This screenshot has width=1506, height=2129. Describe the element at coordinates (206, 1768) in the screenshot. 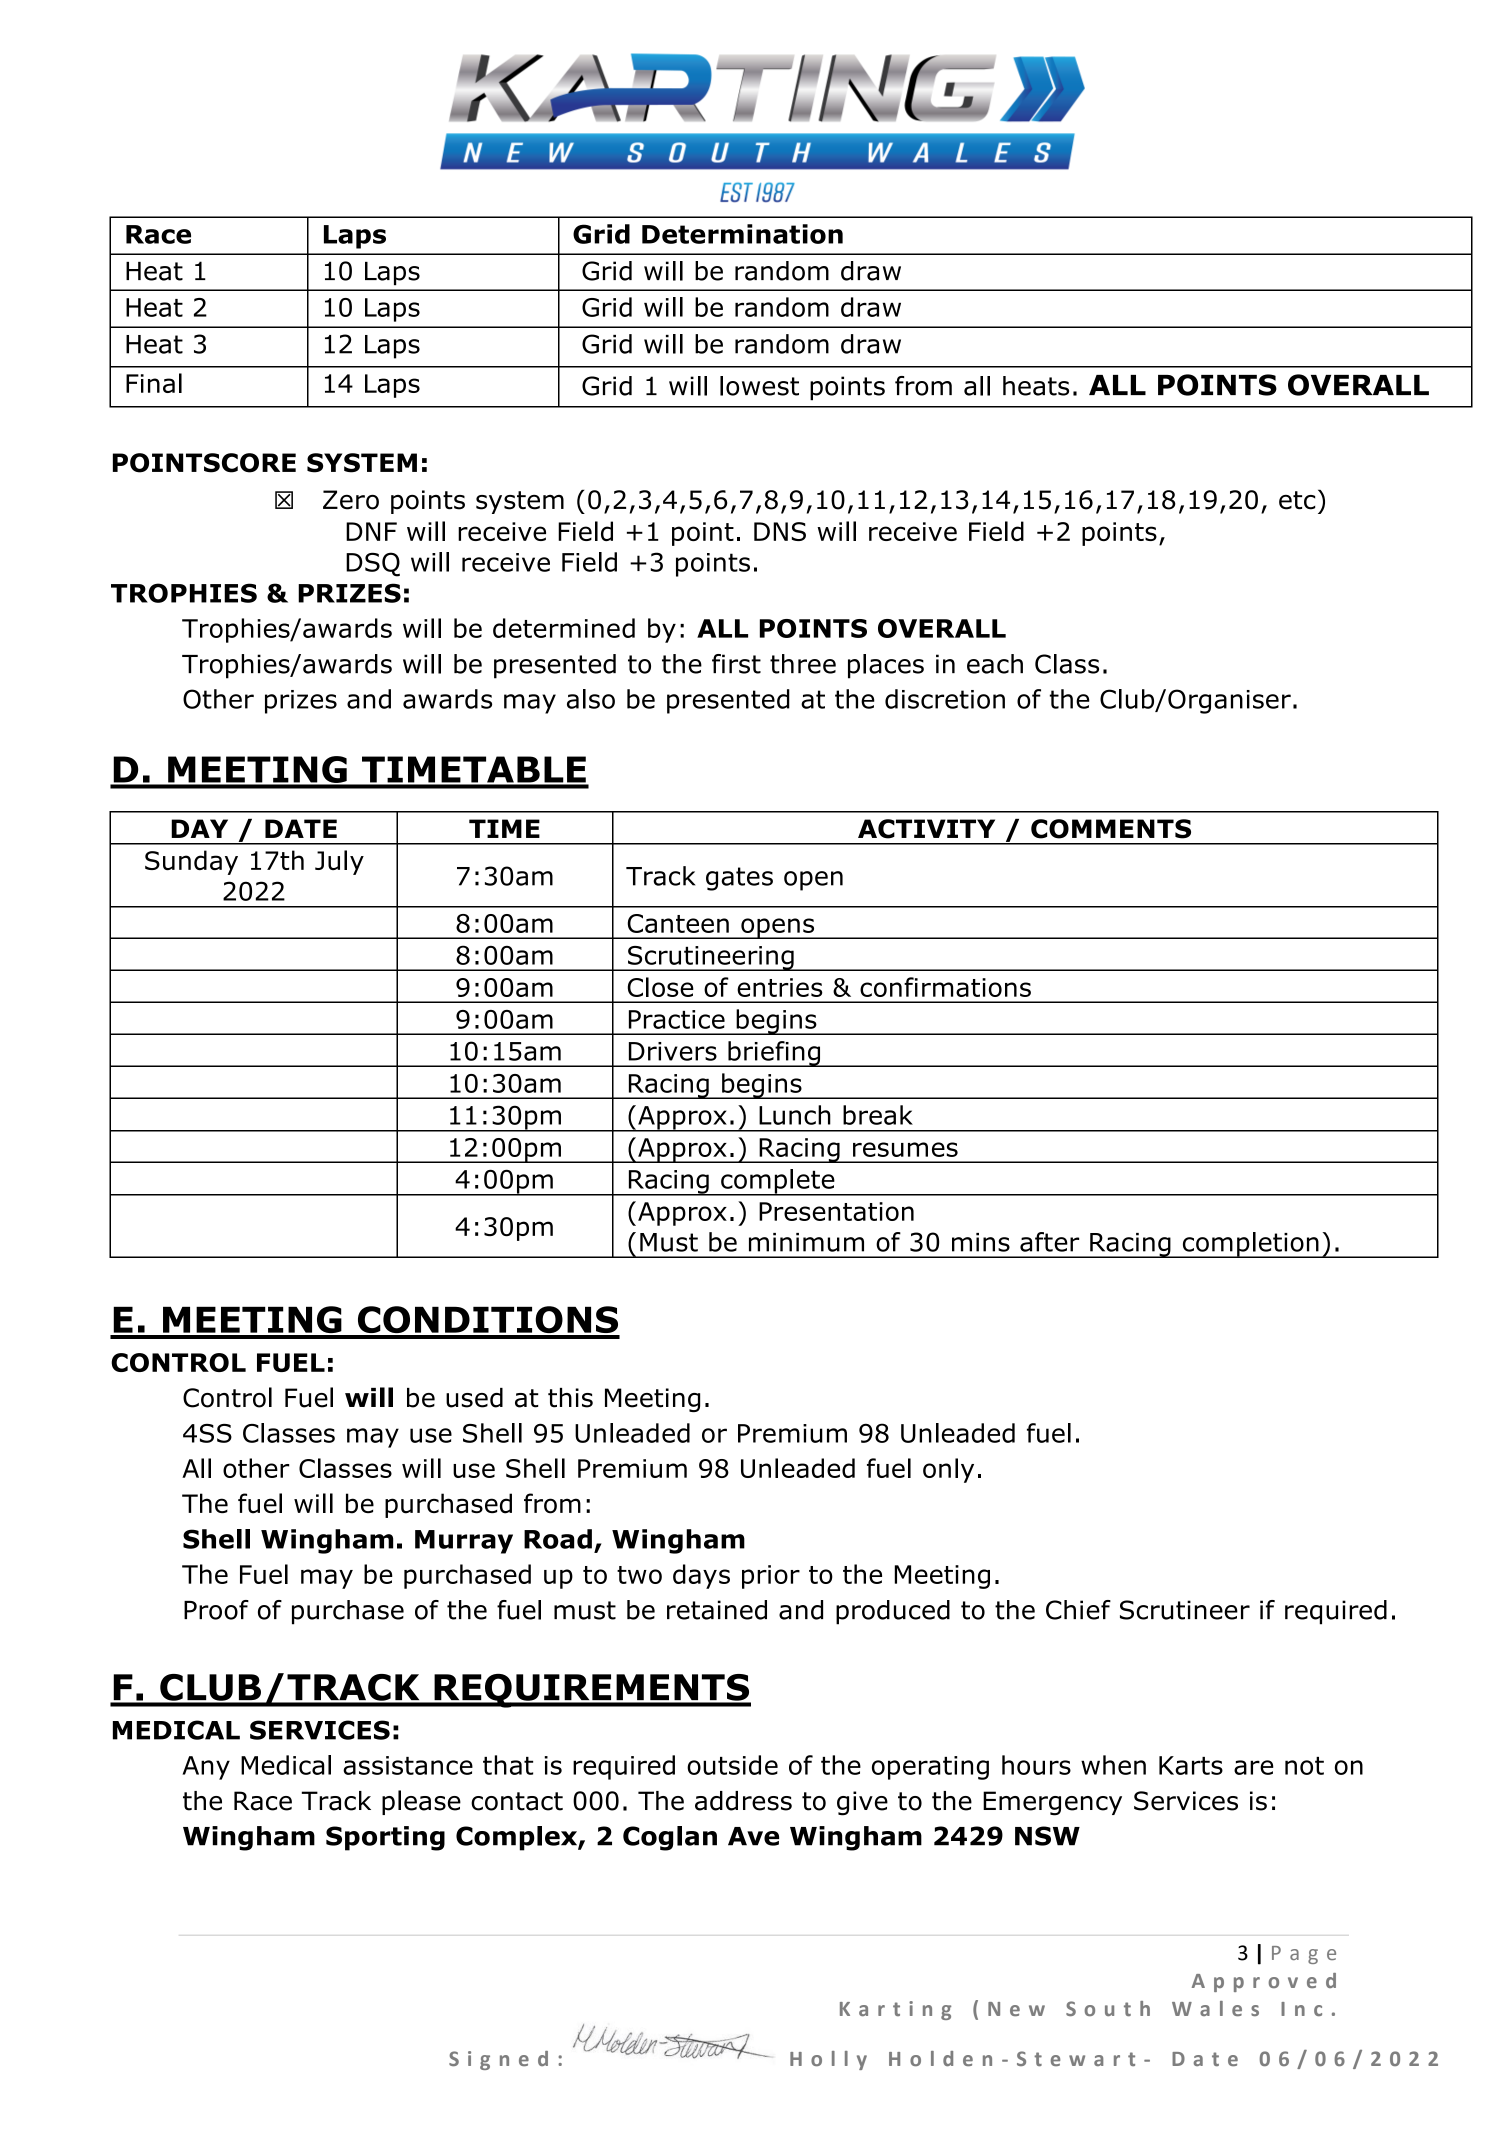

I see `Any` at that location.
